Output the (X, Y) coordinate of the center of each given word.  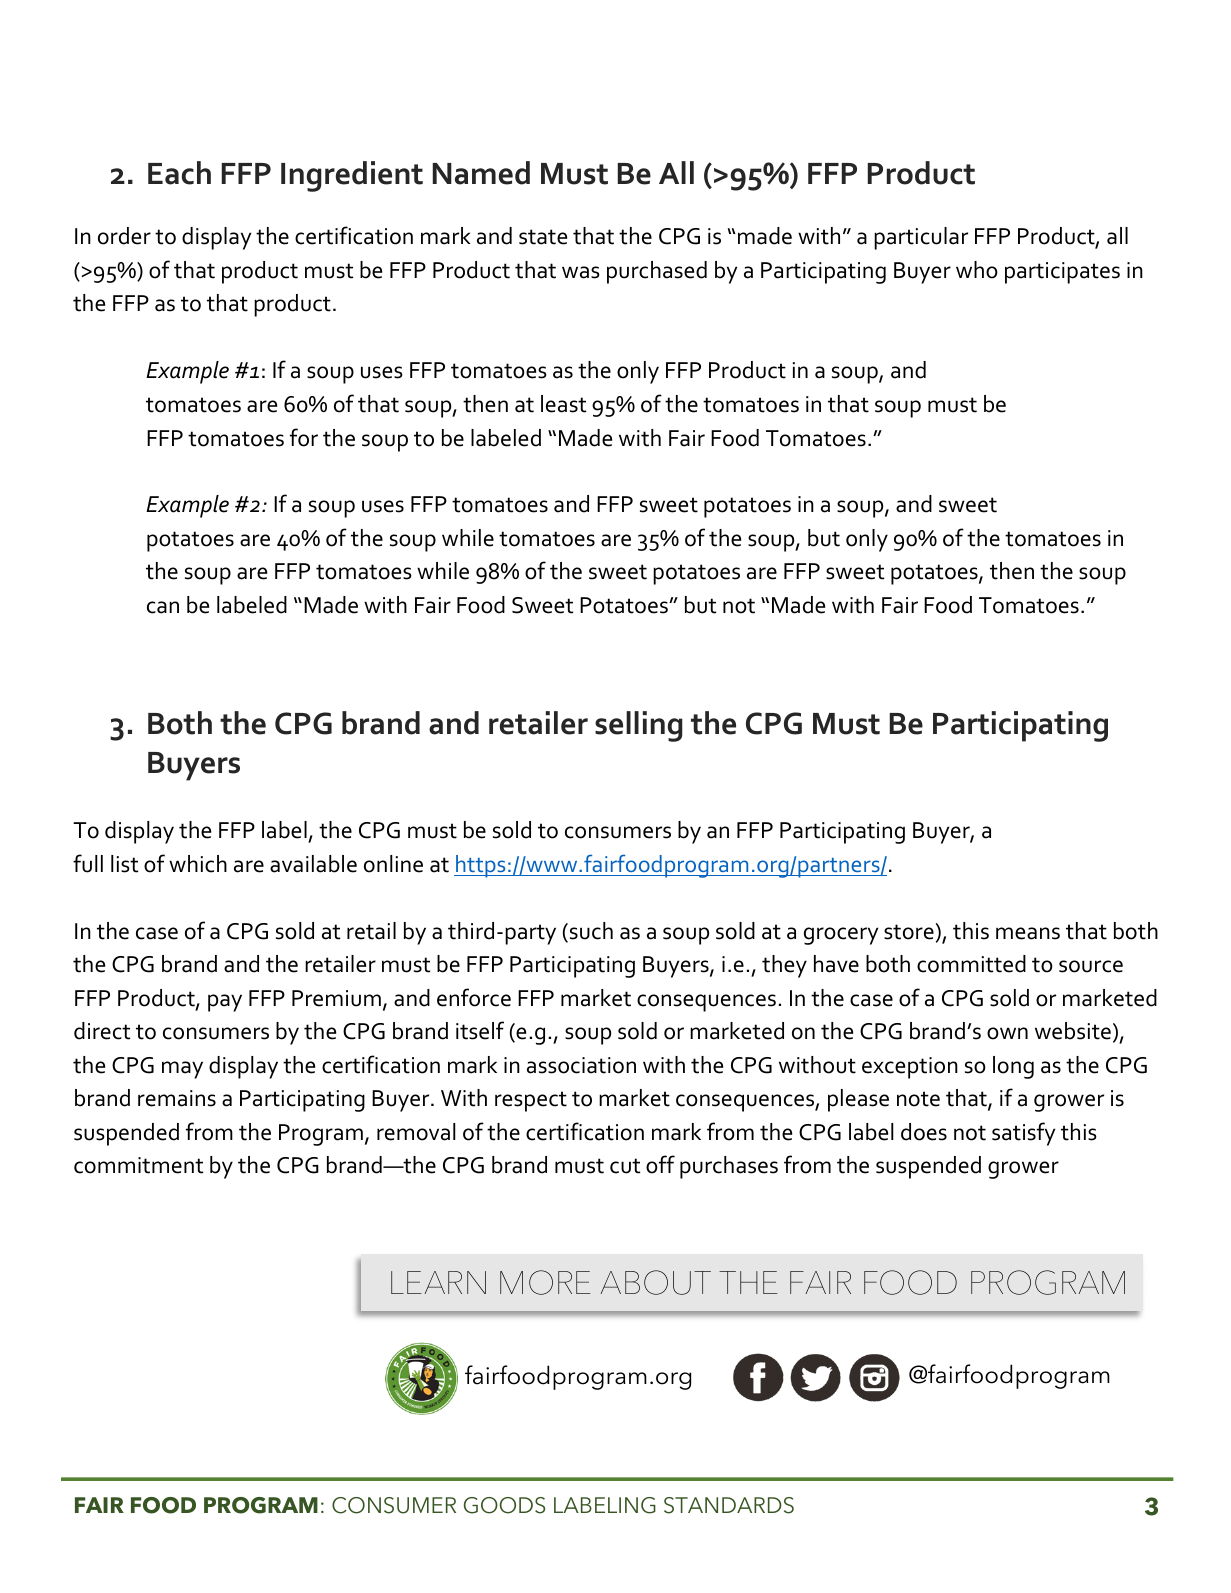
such (590, 932)
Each (179, 173)
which (198, 864)
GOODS (504, 1505)
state (543, 237)
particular (921, 238)
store (909, 932)
